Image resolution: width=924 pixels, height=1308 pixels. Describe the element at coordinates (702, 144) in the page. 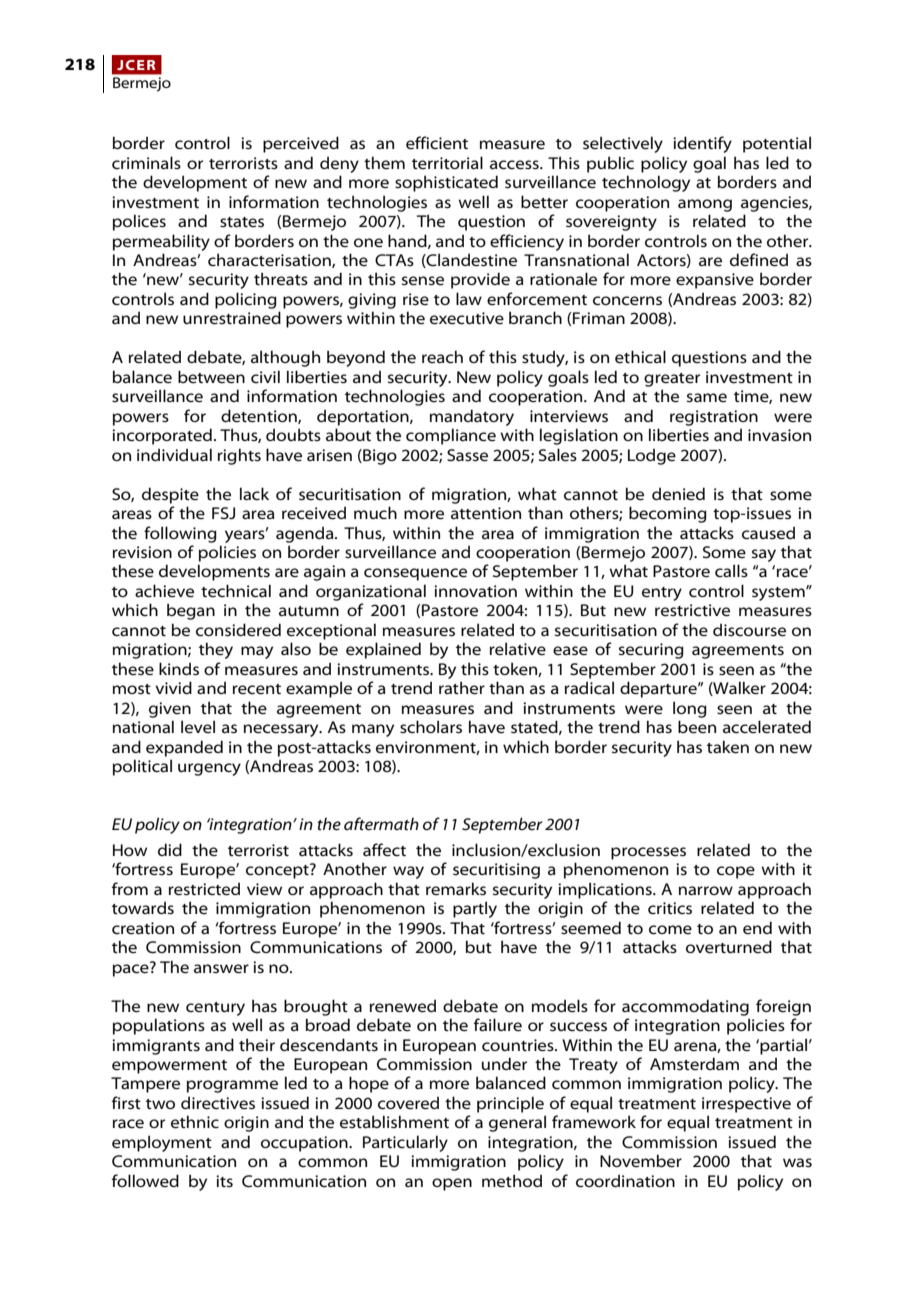

I see `identify` at that location.
